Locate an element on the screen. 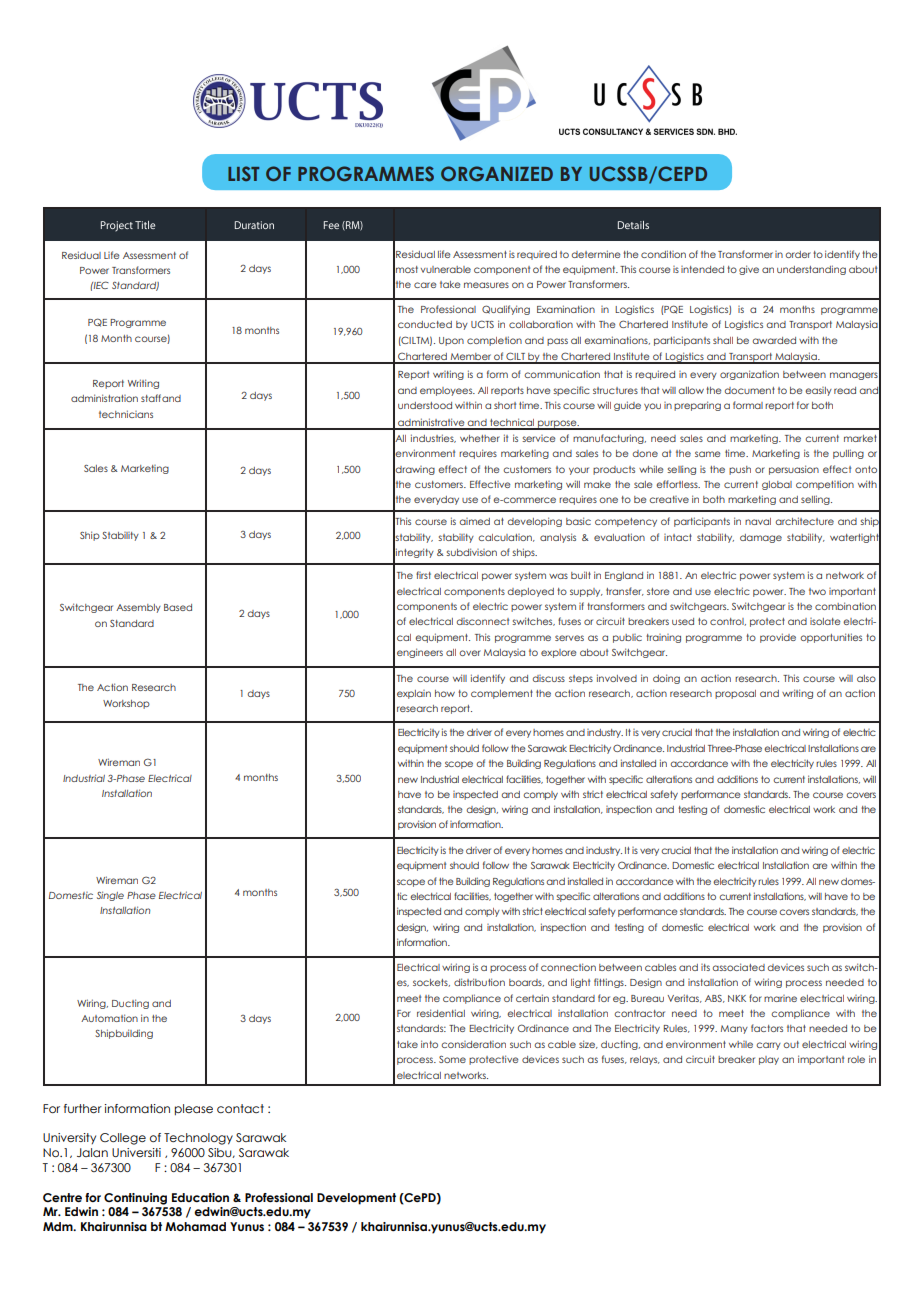 This screenshot has height=1308, width=924. Development is located at coordinates (356, 1199).
